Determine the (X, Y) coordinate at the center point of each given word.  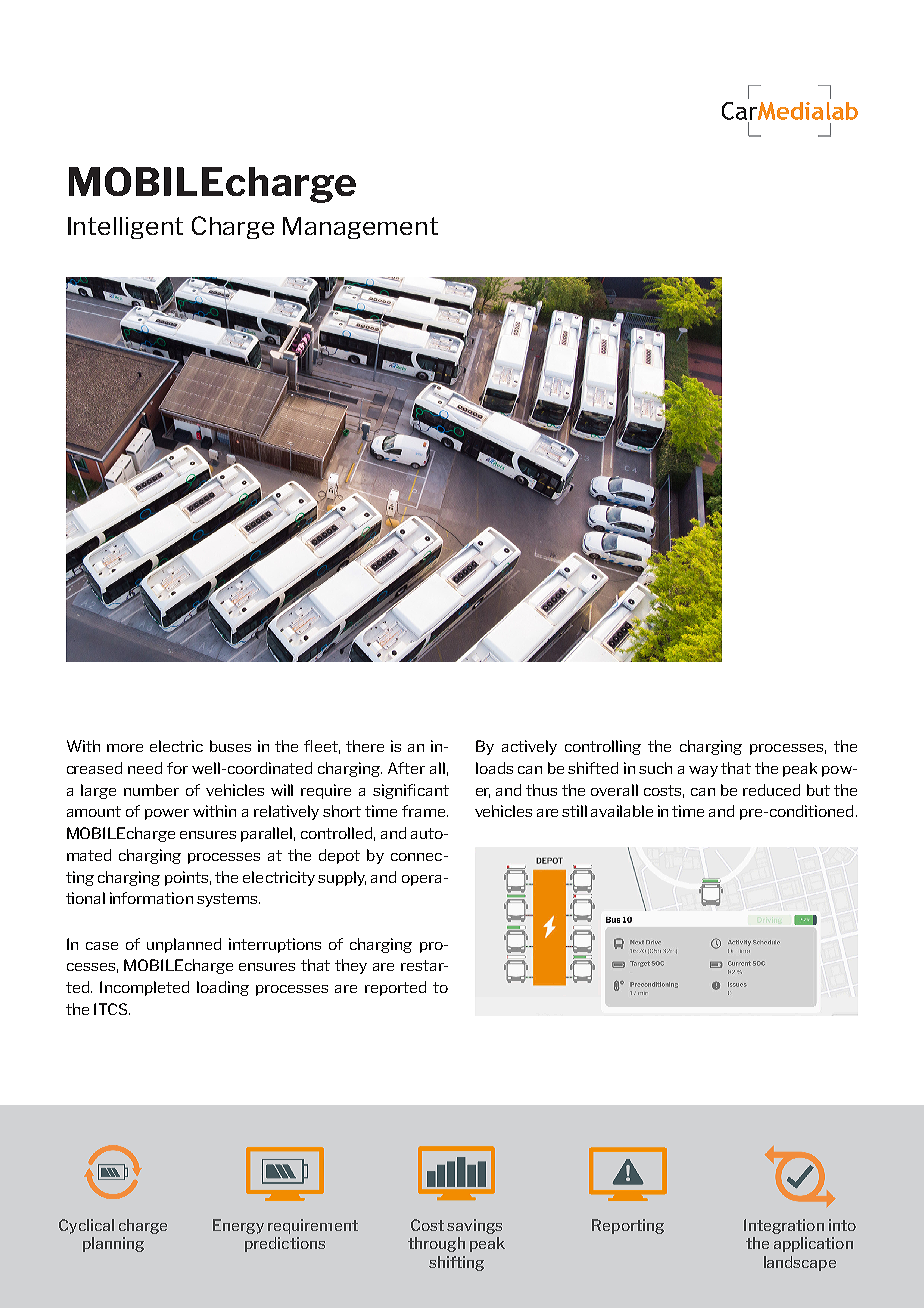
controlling (603, 747)
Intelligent (125, 228)
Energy (238, 1226)
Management (360, 228)
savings (474, 1226)
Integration (784, 1226)
